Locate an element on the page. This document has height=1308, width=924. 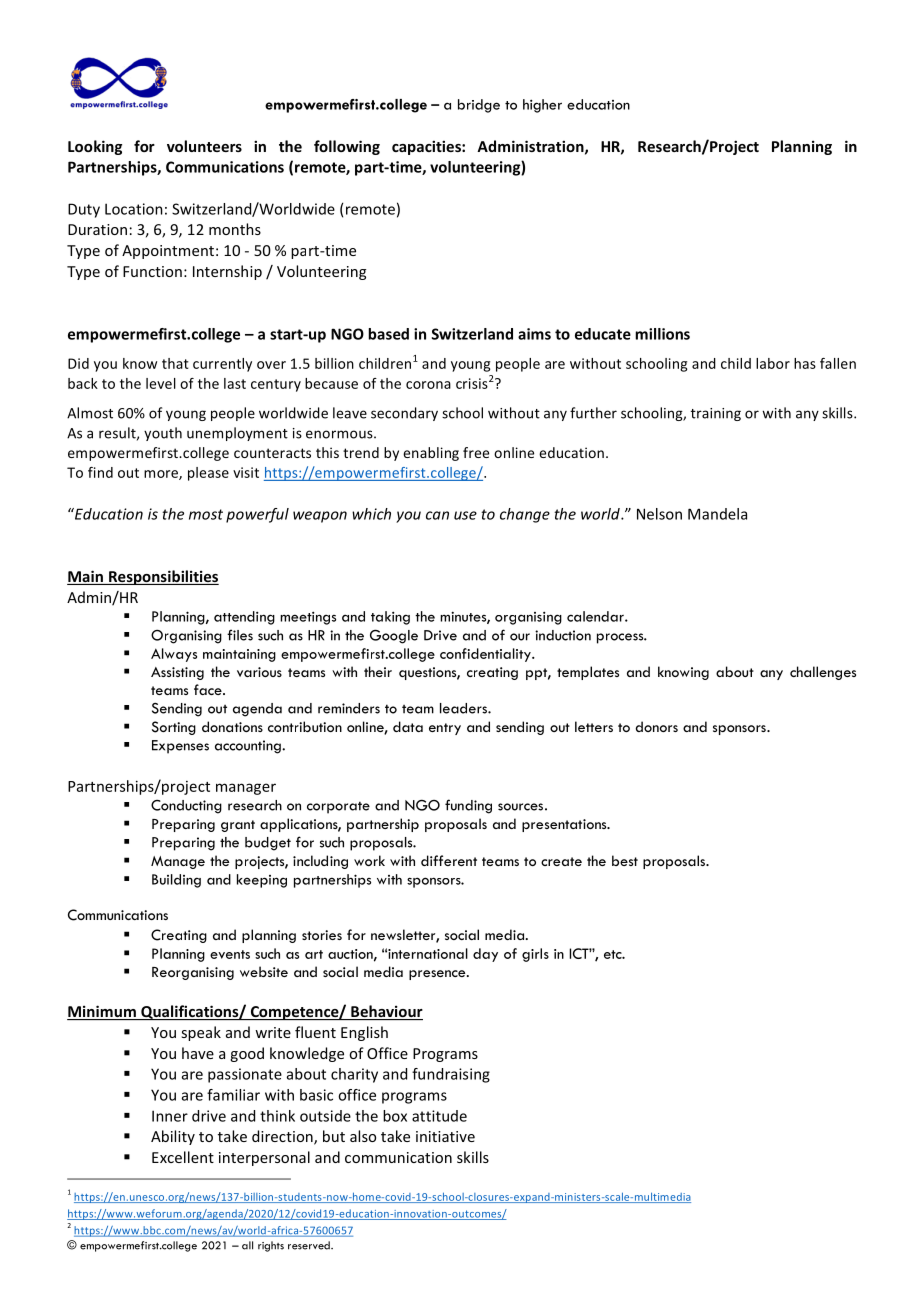
Excellent is located at coordinates (183, 1157).
